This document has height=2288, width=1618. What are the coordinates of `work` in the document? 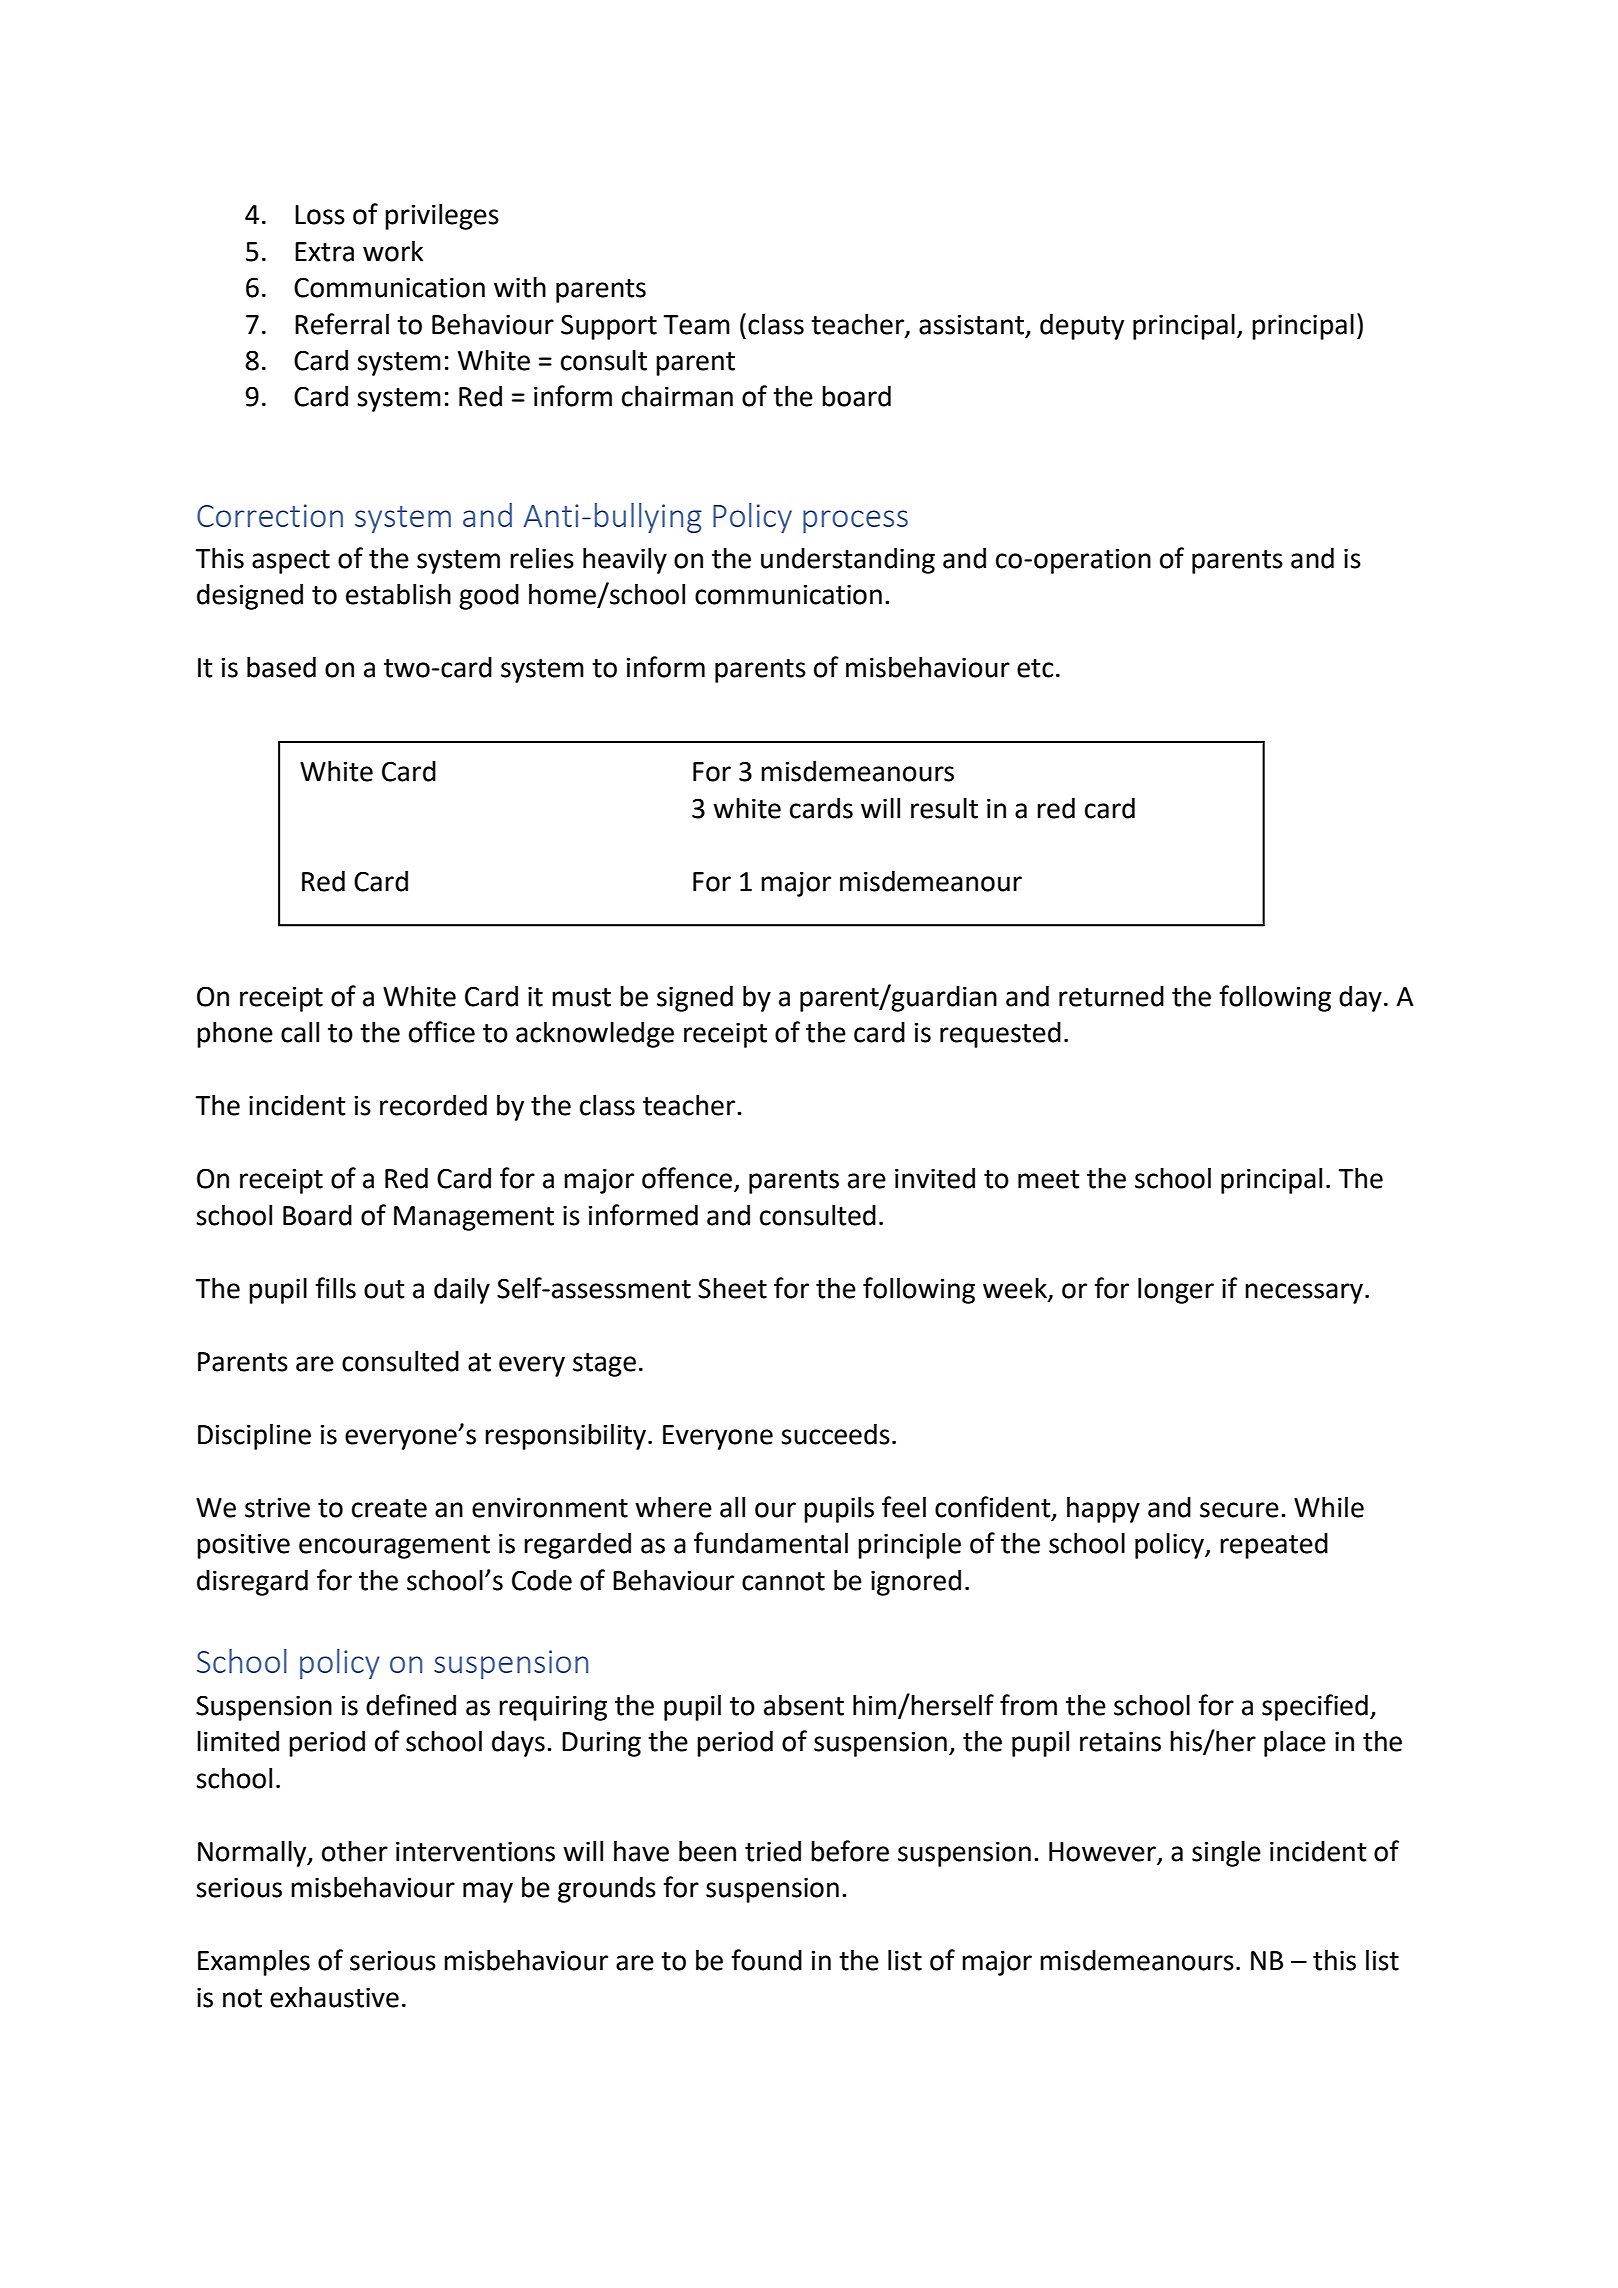 It's located at (393, 251).
